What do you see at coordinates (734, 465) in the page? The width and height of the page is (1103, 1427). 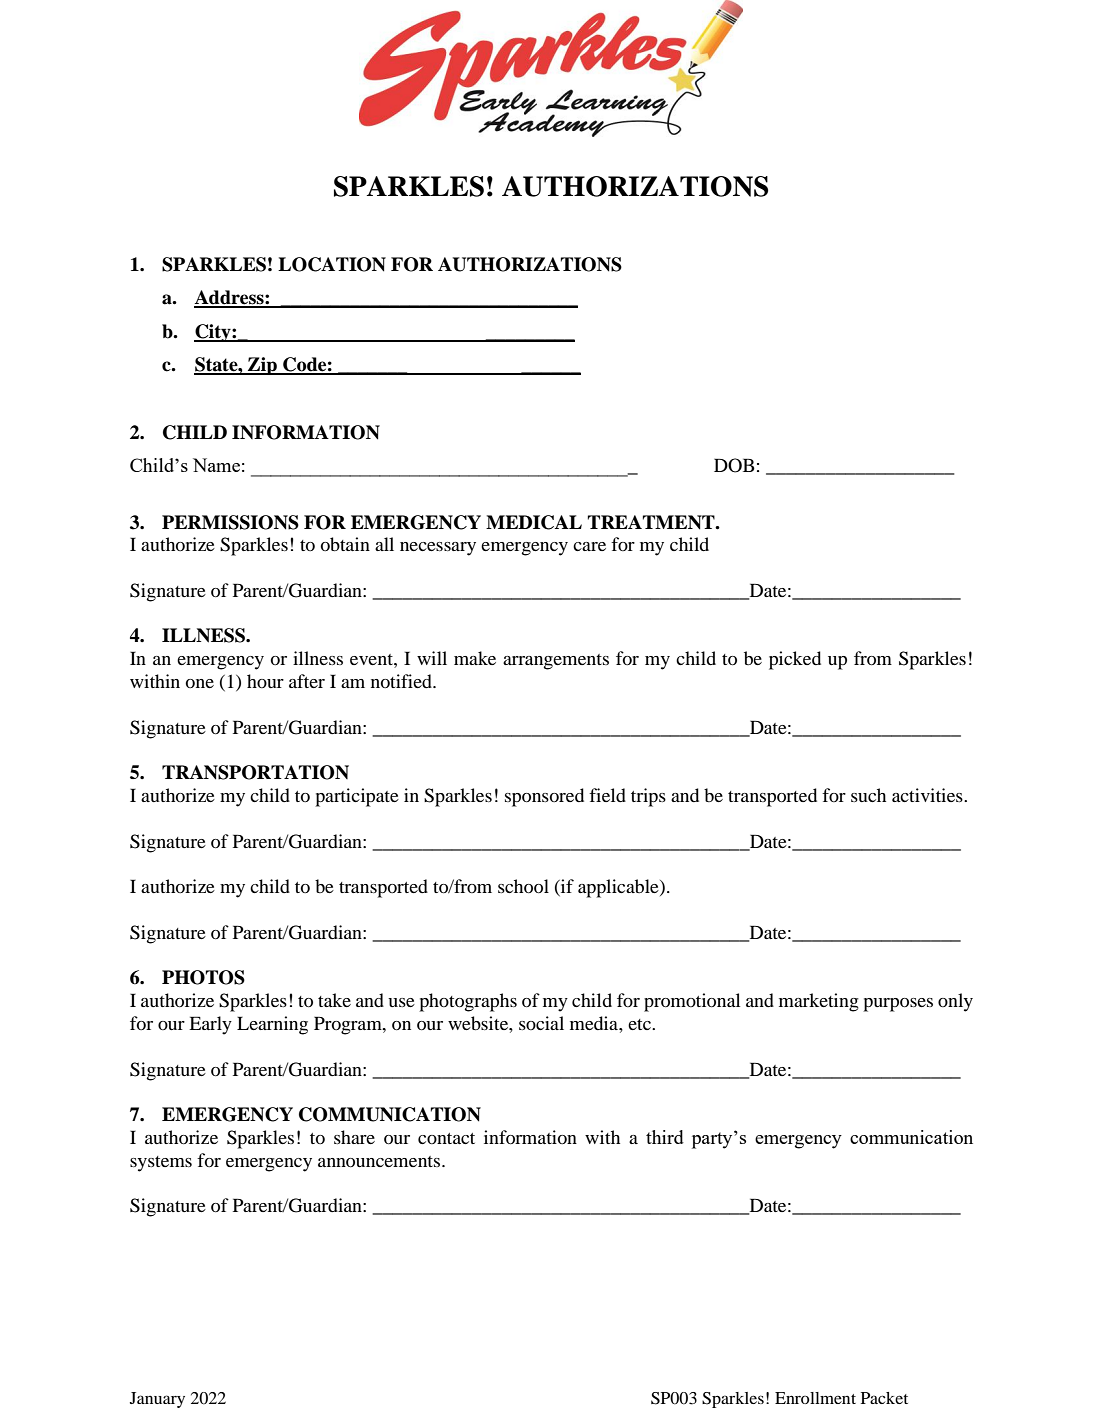 I see `DOB` at bounding box center [734, 465].
